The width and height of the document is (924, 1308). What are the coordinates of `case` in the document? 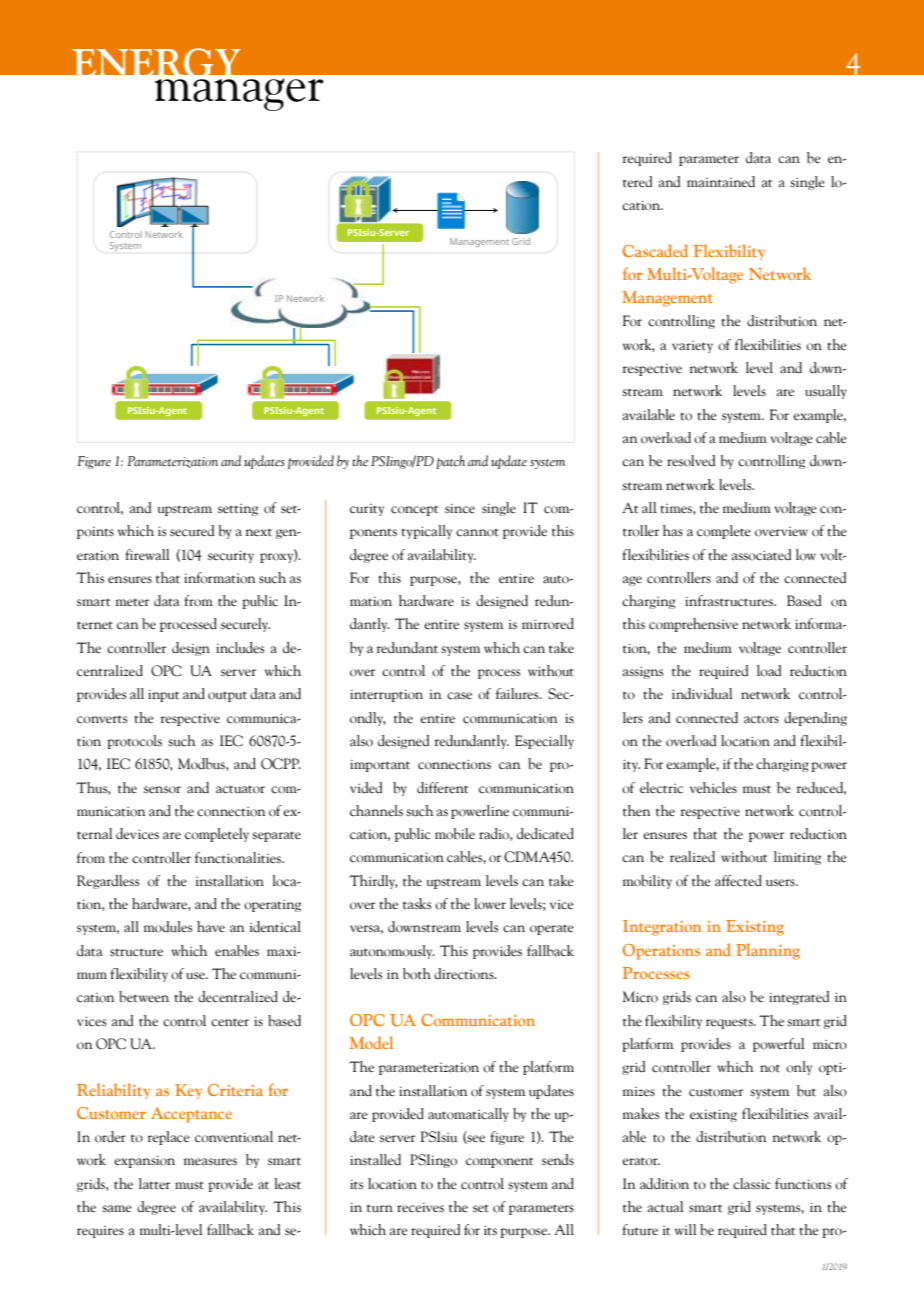 It's located at (459, 696).
